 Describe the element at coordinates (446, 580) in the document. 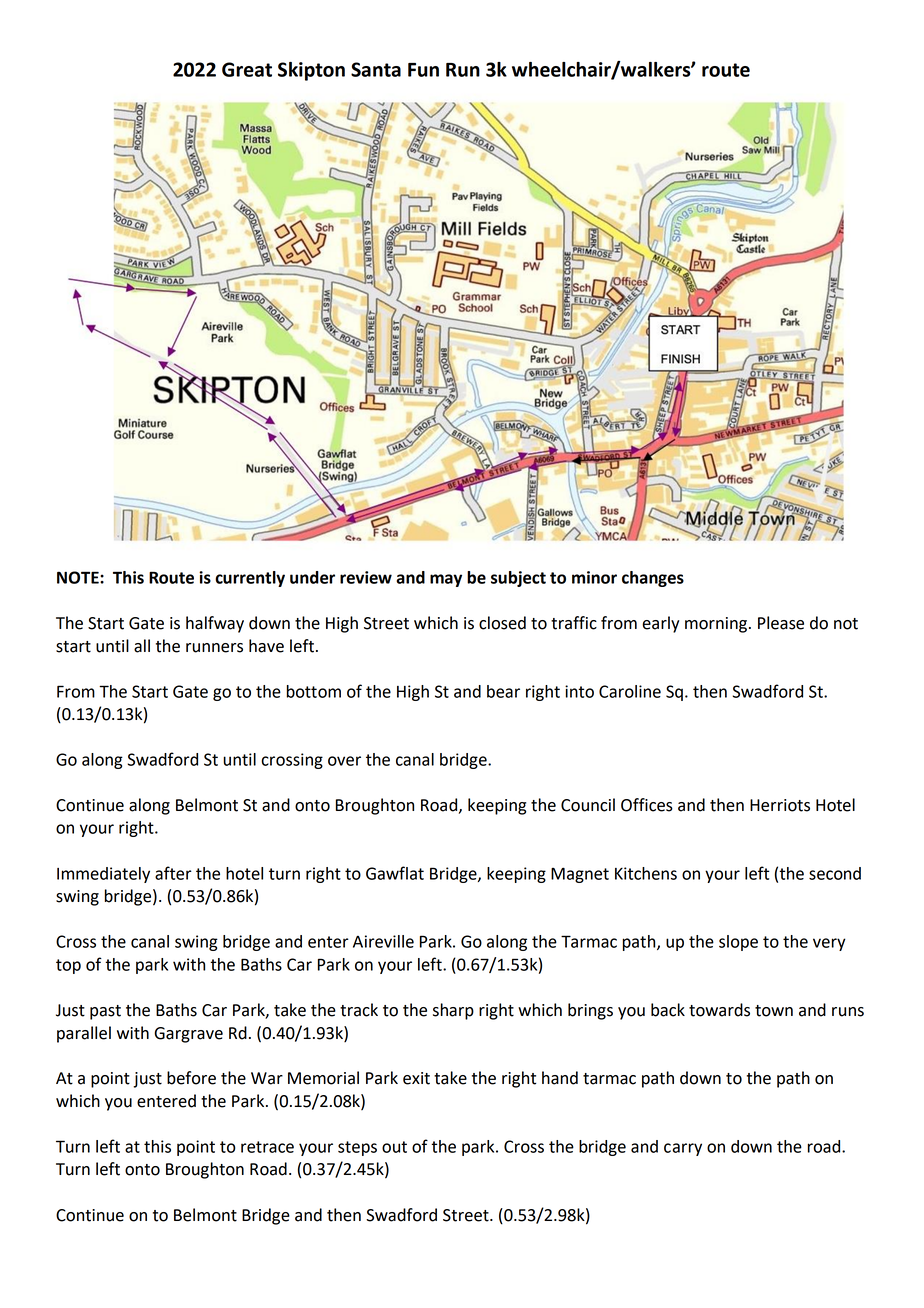

I see `may` at that location.
